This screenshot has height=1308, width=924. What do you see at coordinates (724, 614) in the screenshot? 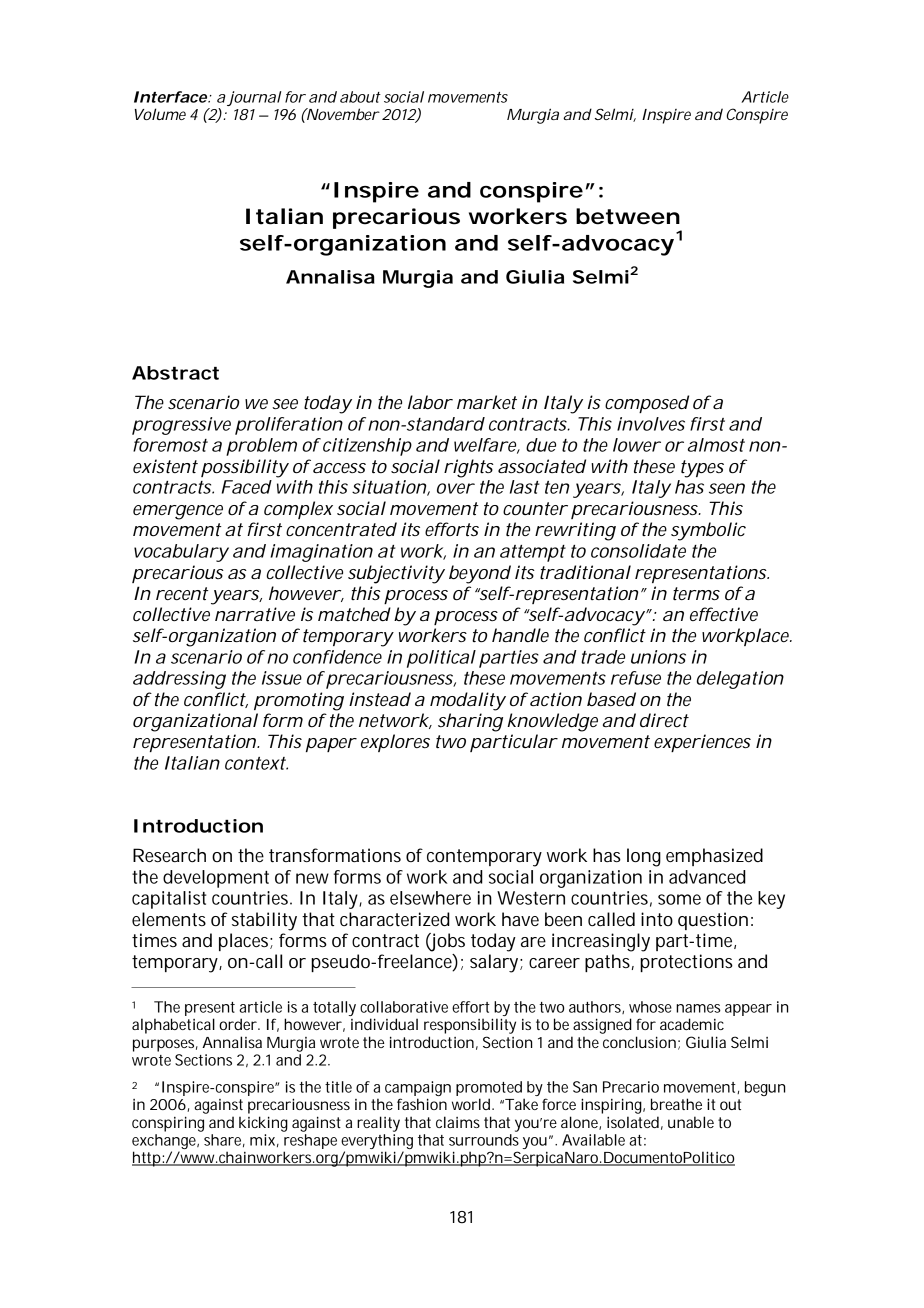
I see `effective` at bounding box center [724, 614].
